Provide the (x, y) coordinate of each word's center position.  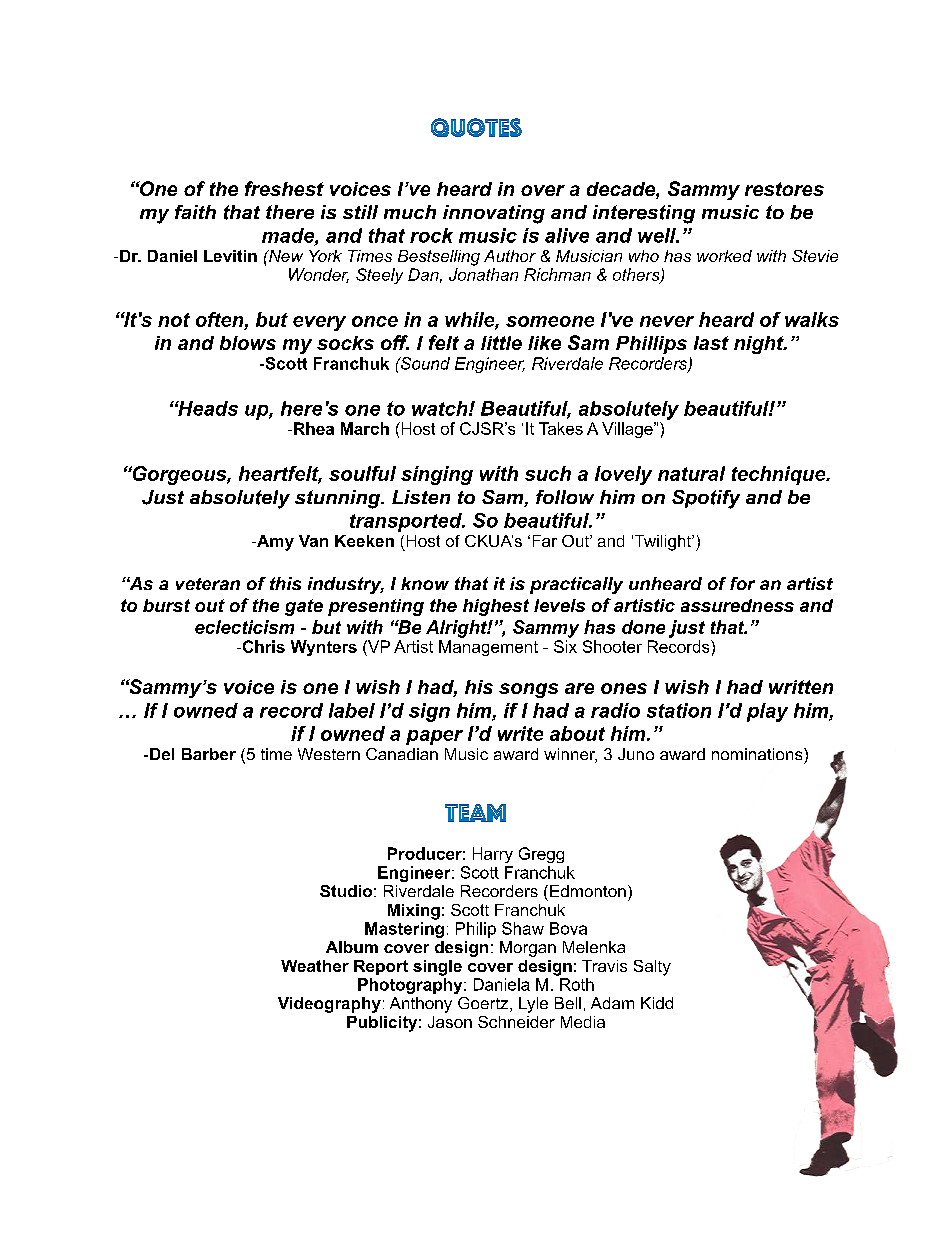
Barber (209, 754)
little (501, 343)
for (742, 583)
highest (496, 607)
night (760, 345)
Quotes (476, 127)
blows (248, 343)
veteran (208, 584)
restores (784, 189)
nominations (758, 754)
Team (475, 813)
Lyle (533, 1005)
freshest (284, 188)
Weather (315, 966)
